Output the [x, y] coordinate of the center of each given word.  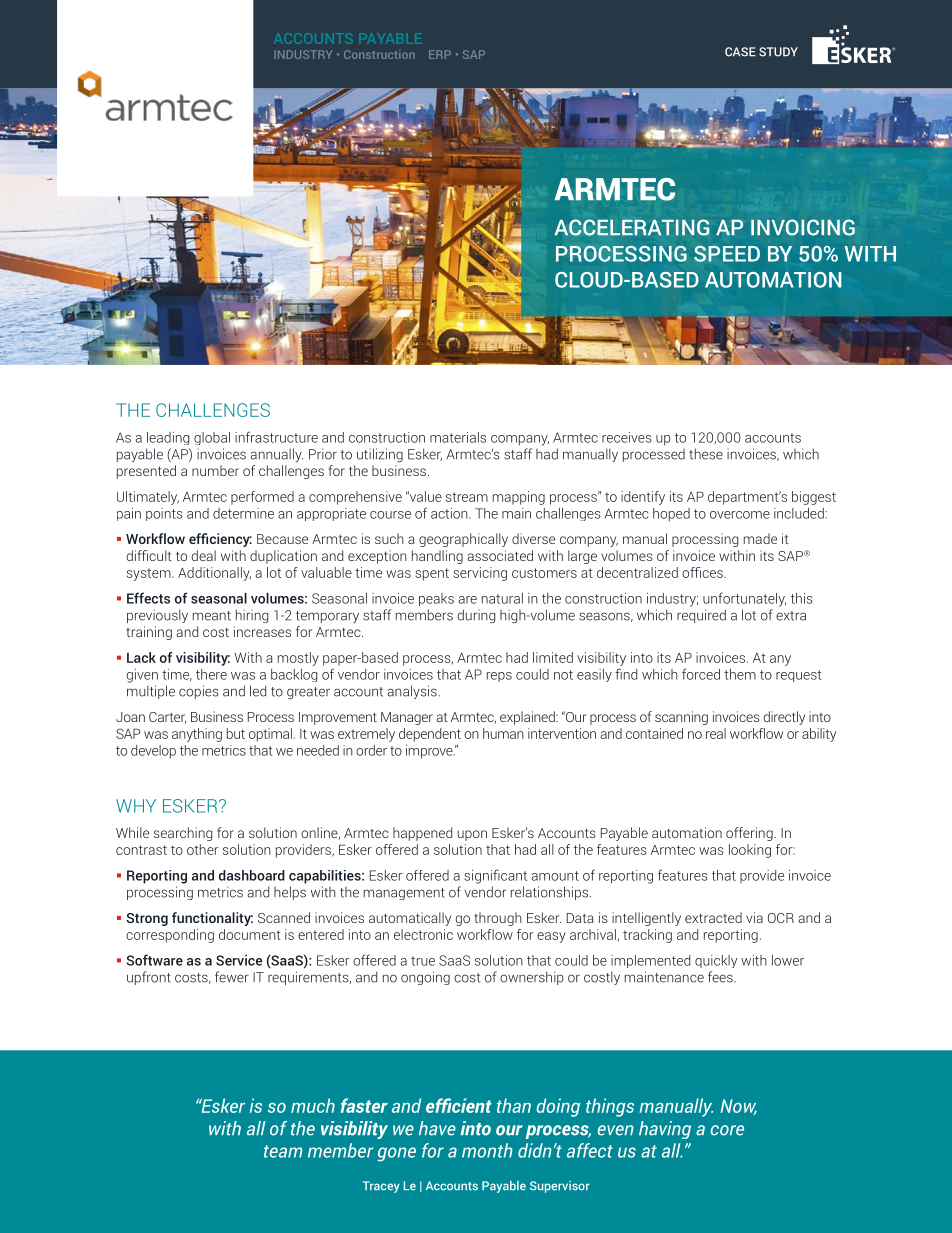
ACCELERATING [632, 227]
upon [472, 835]
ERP [440, 54]
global [212, 438]
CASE [740, 52]
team [283, 1151]
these [706, 454]
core [727, 1130]
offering [750, 834]
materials [458, 437]
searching [183, 834]
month [487, 1150]
